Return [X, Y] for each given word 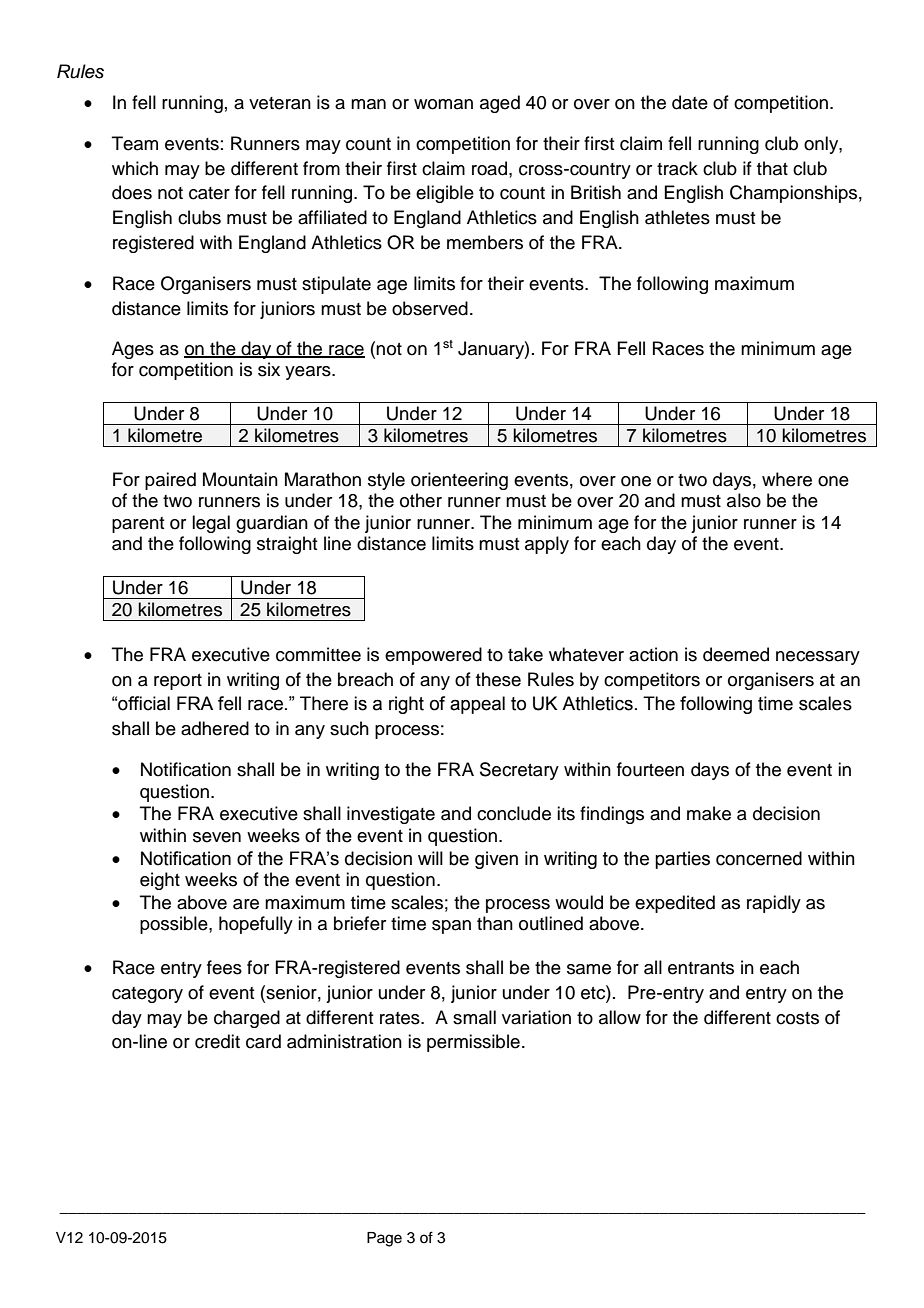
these [498, 679]
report [178, 682]
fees [224, 967]
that [772, 168]
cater [209, 193]
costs [797, 1018]
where [787, 479]
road [489, 168]
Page [384, 1239]
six [269, 369]
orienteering [459, 481]
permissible [473, 1043]
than [495, 923]
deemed [736, 654]
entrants [701, 968]
